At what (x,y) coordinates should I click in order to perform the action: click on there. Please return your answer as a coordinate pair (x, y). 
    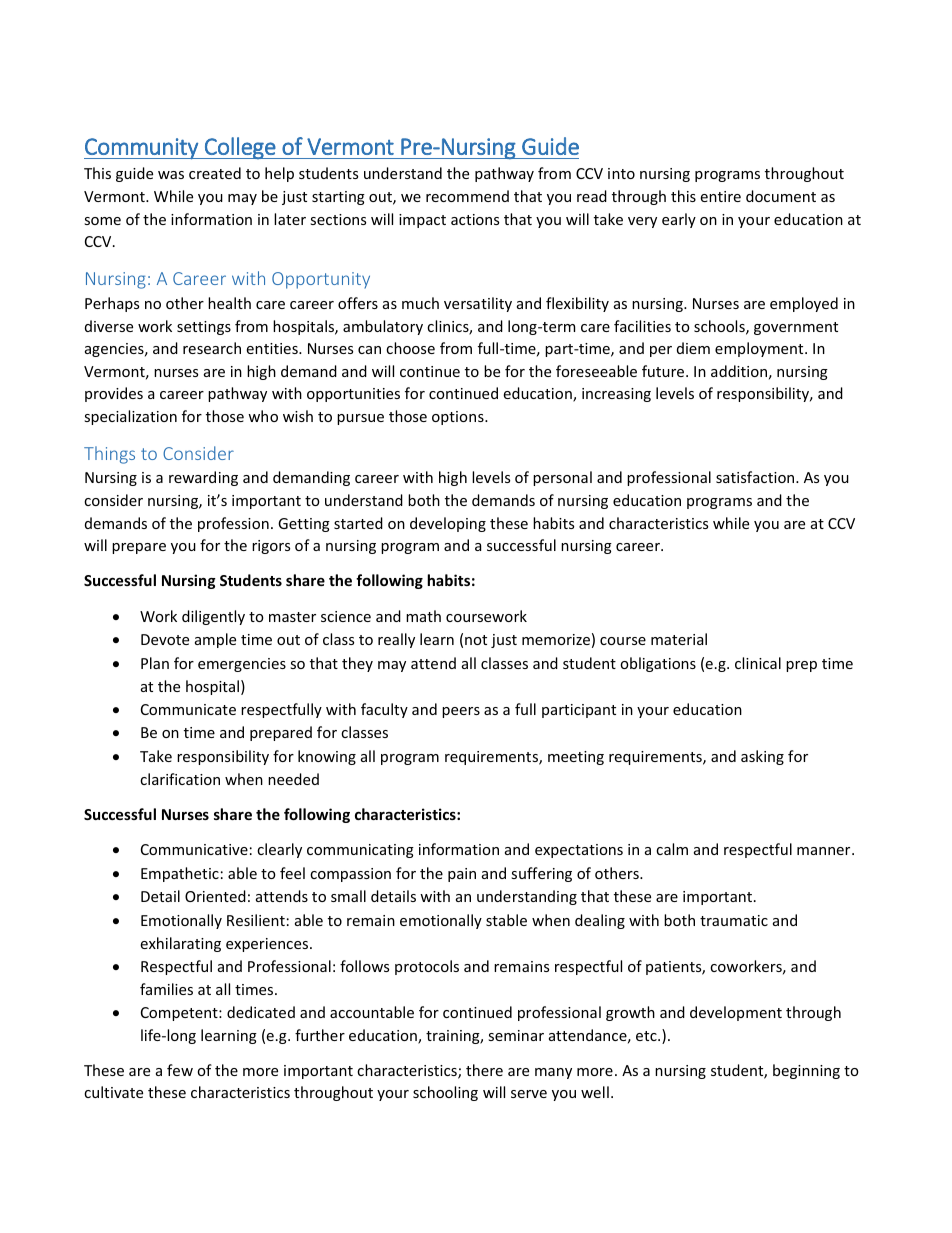
    Looking at the image, I should click on (484, 1070).
